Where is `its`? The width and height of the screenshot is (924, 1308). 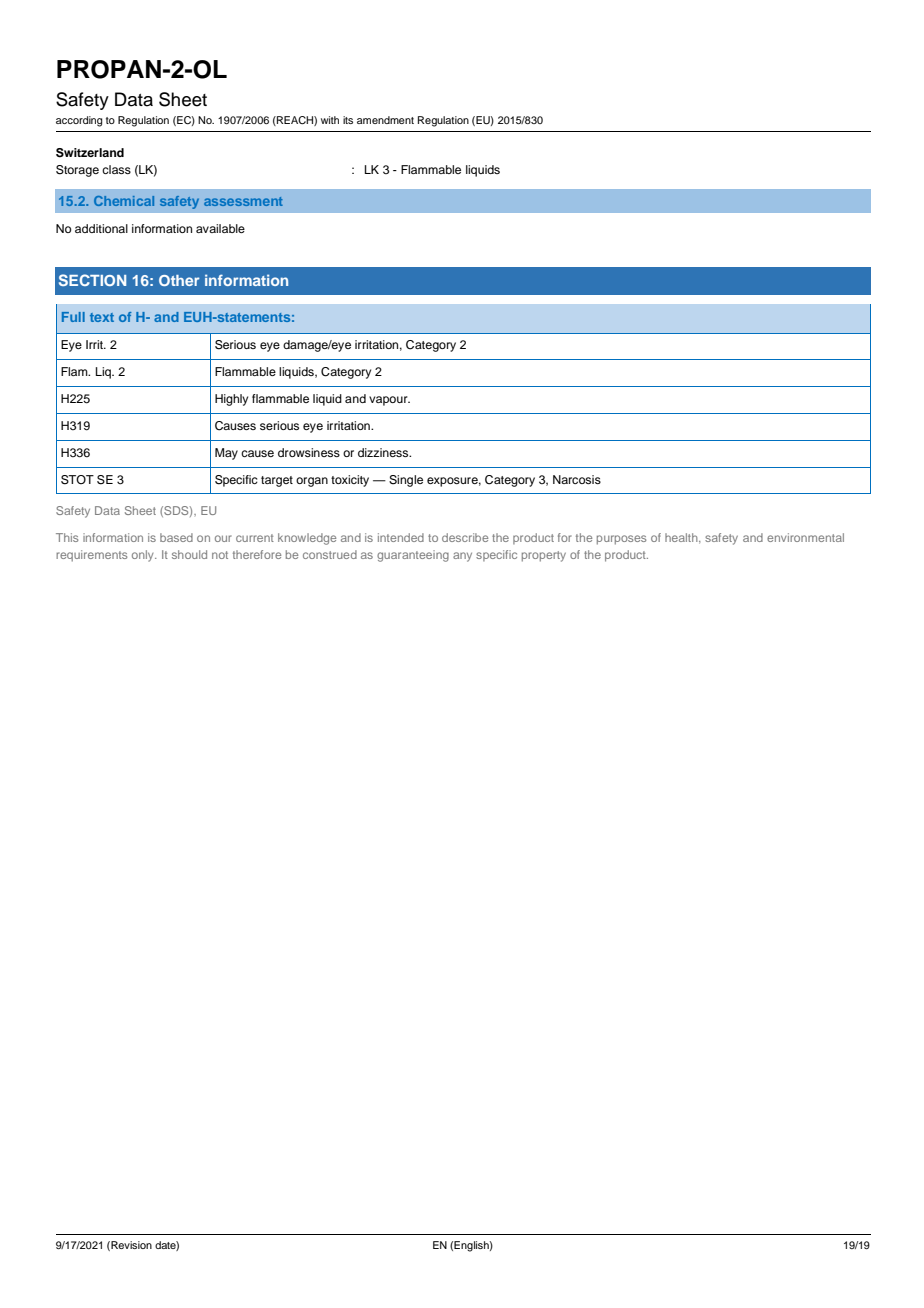
its is located at coordinates (348, 120).
